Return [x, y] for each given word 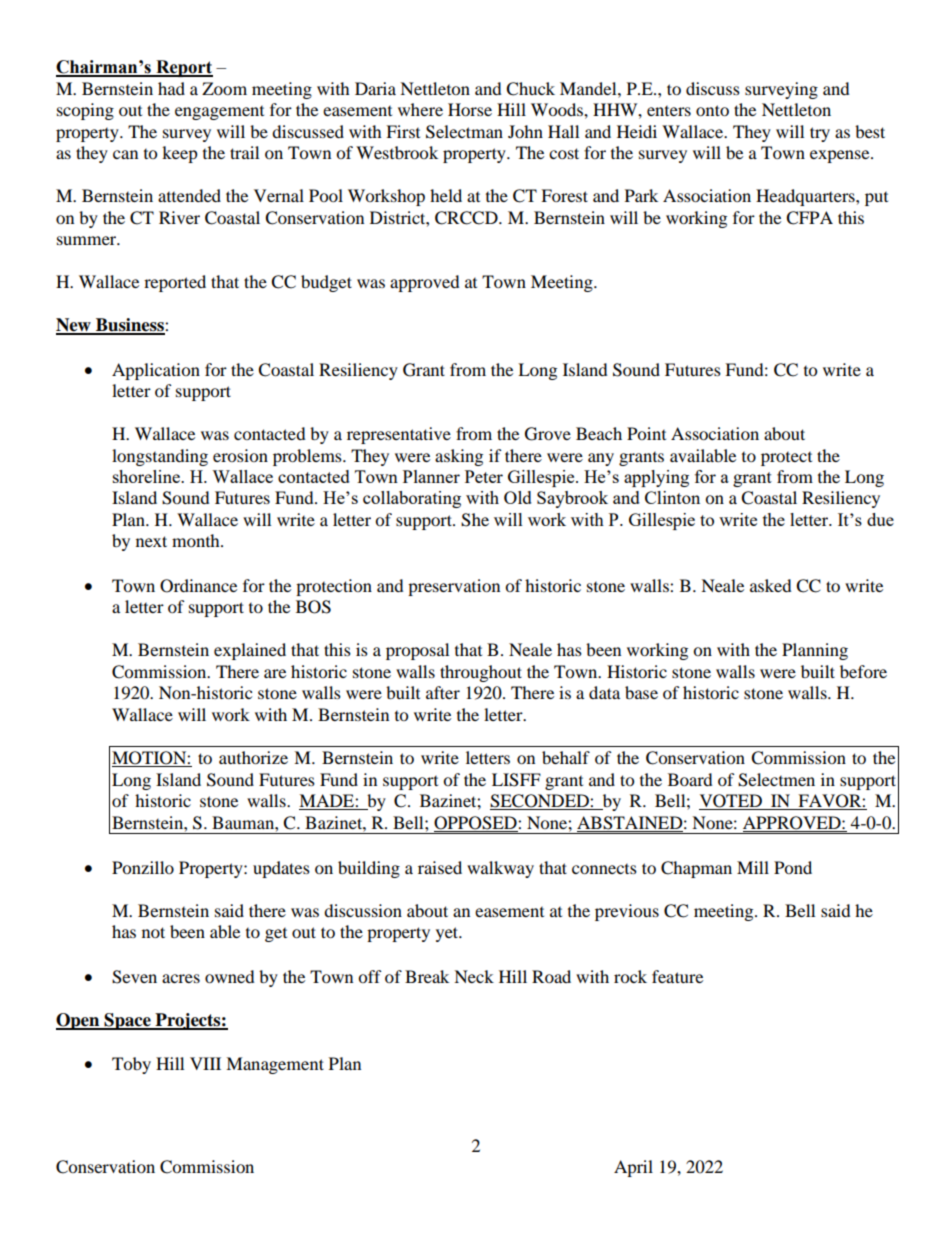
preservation [454, 587]
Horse [470, 109]
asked [771, 585]
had [171, 88]
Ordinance [198, 586]
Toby [131, 1065]
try [820, 134]
